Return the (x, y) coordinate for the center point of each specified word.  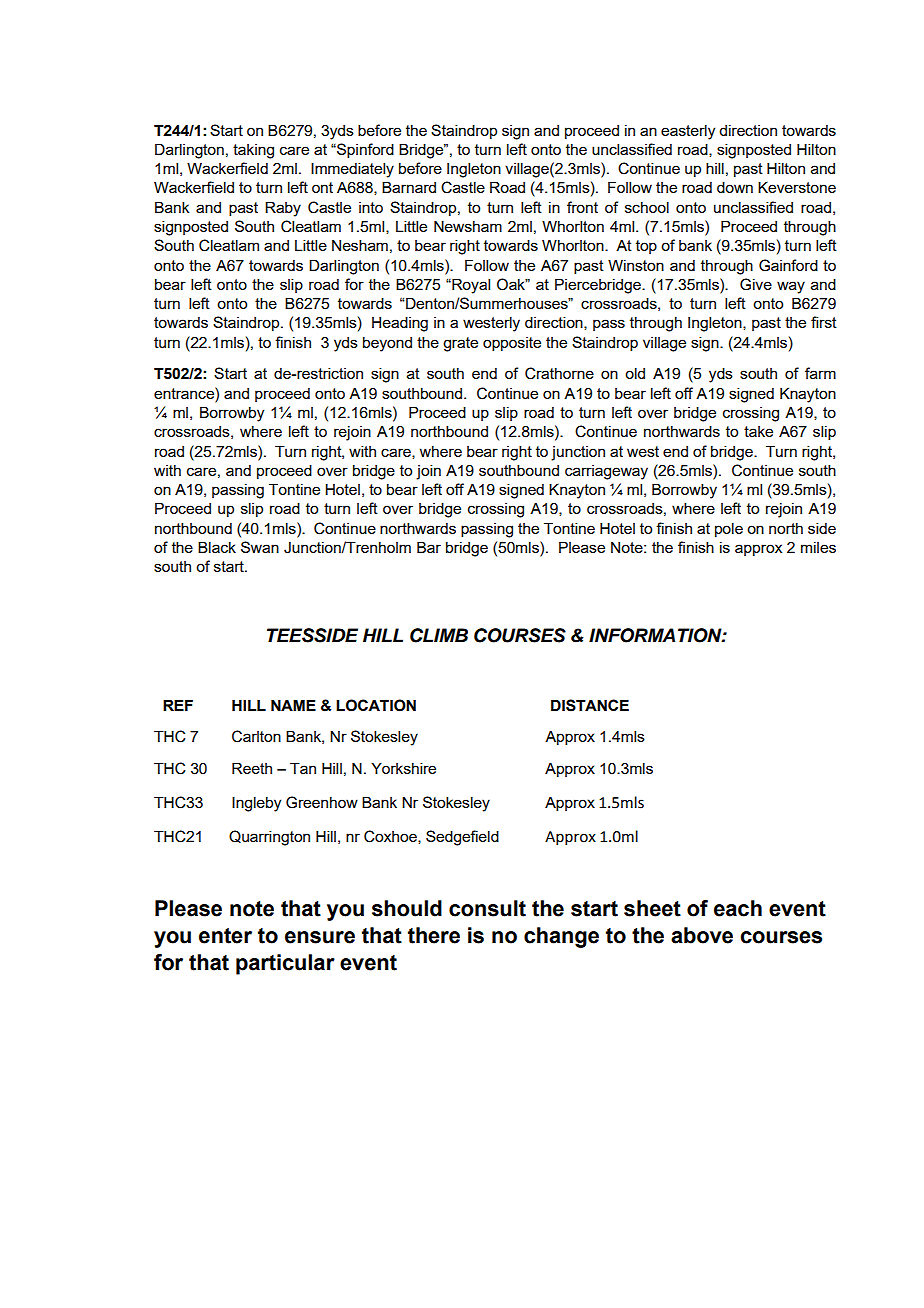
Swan (260, 547)
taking (253, 151)
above (702, 935)
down (735, 187)
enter (225, 936)
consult (487, 908)
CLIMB (439, 635)
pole (729, 529)
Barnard (409, 187)
